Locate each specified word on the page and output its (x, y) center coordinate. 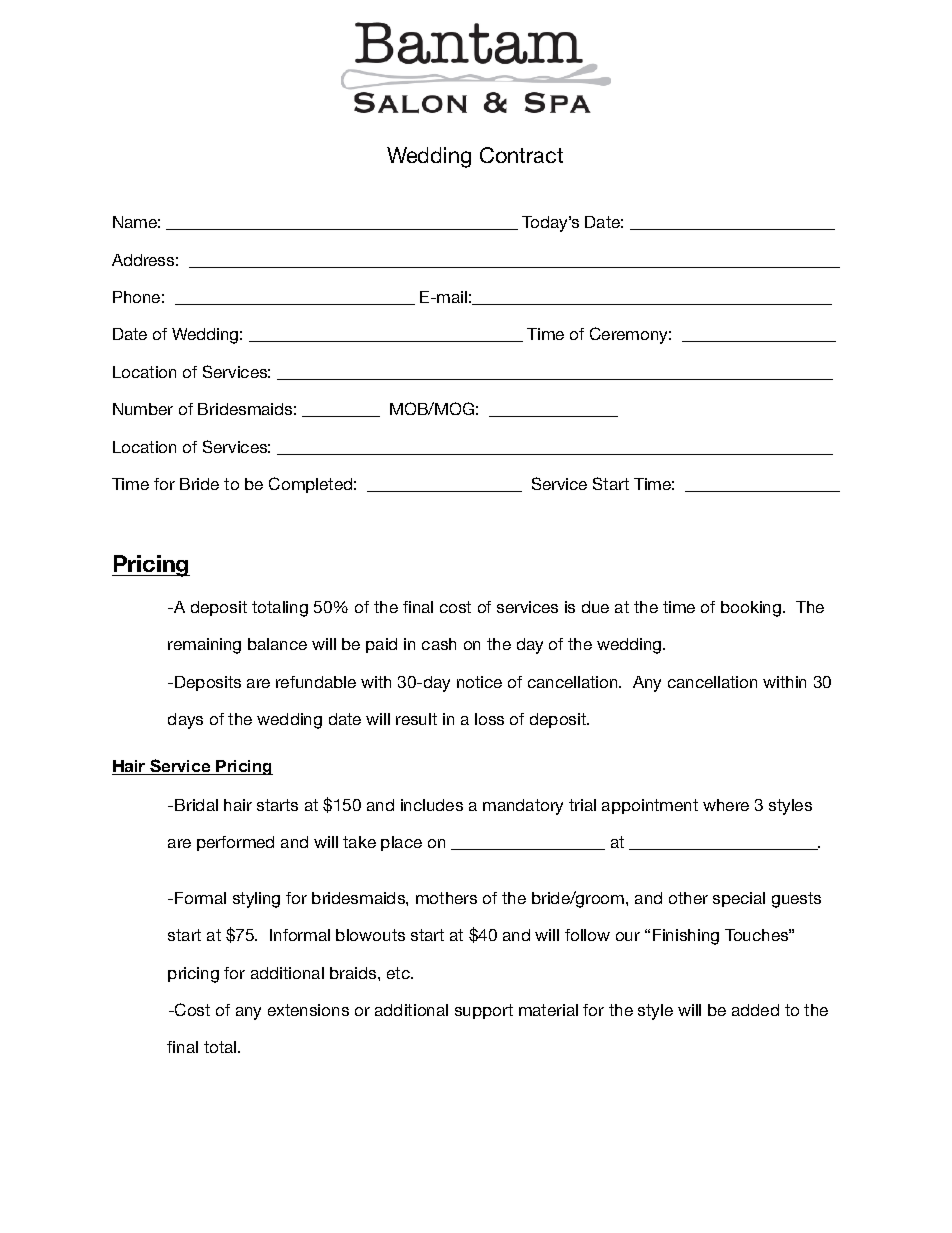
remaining (204, 646)
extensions (308, 1010)
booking (752, 609)
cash (439, 644)
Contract (521, 155)
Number (143, 409)
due (595, 607)
